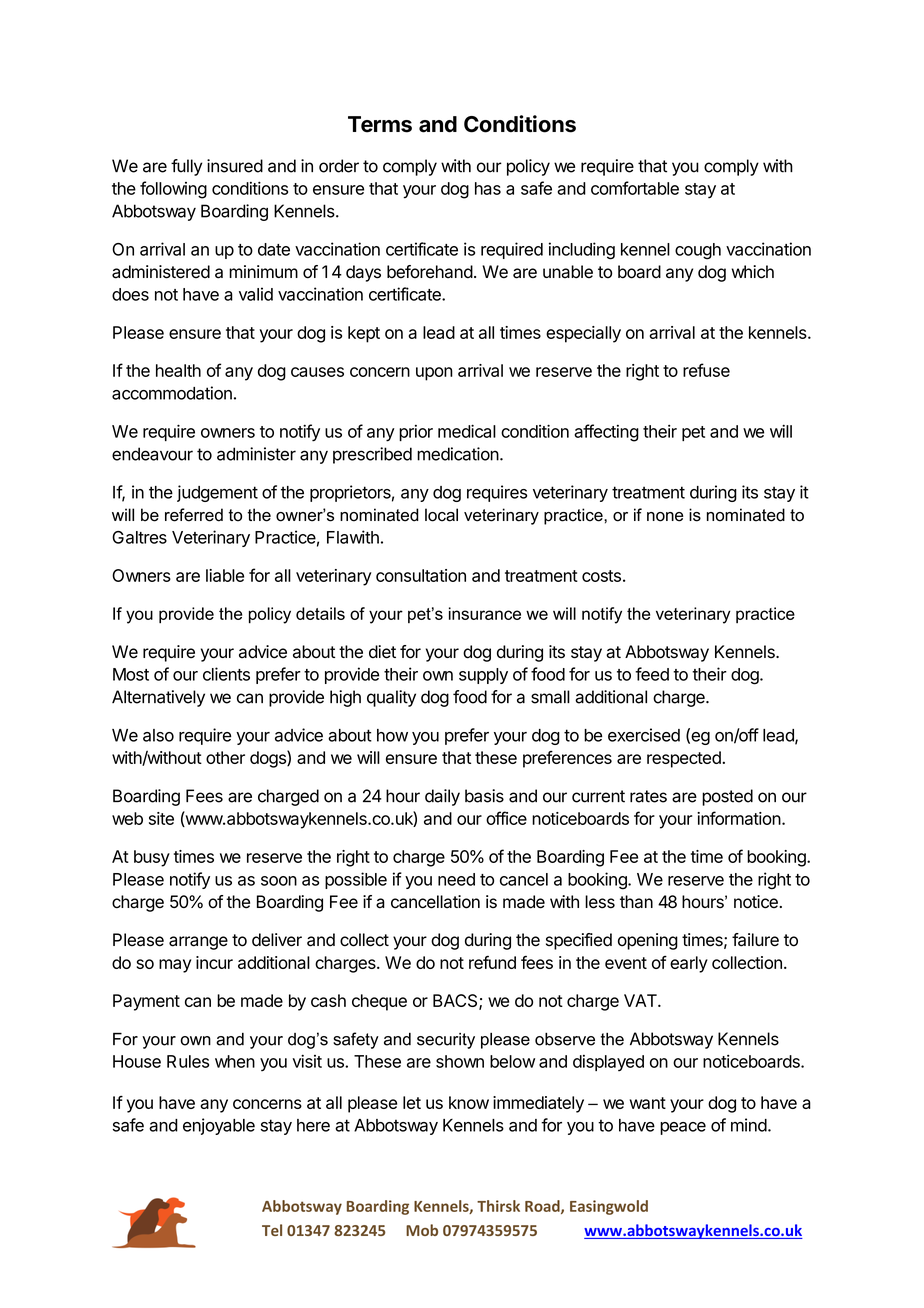 The height and width of the image is (1308, 924). I want to click on need, so click(456, 879).
